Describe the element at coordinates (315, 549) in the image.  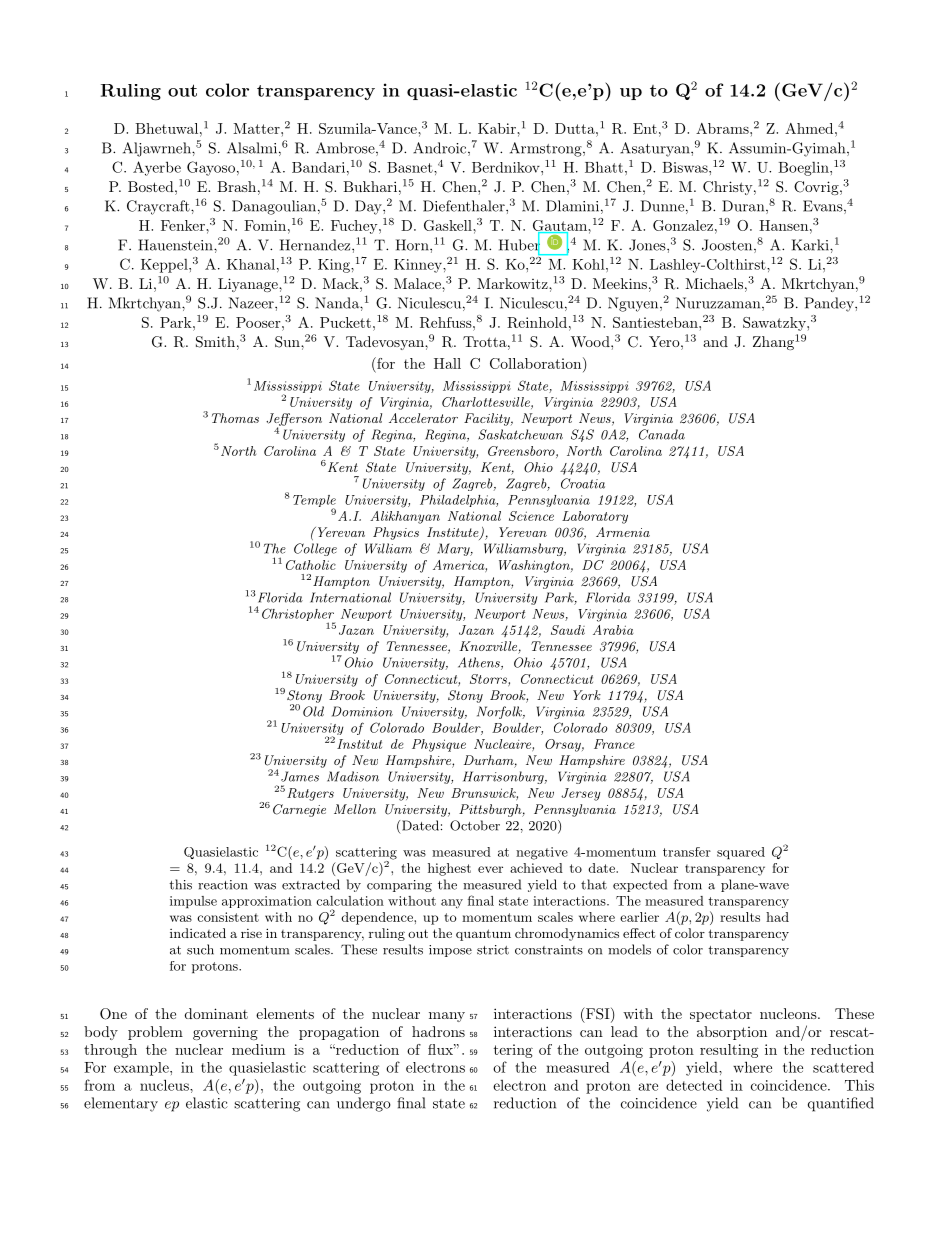
I see `College` at that location.
